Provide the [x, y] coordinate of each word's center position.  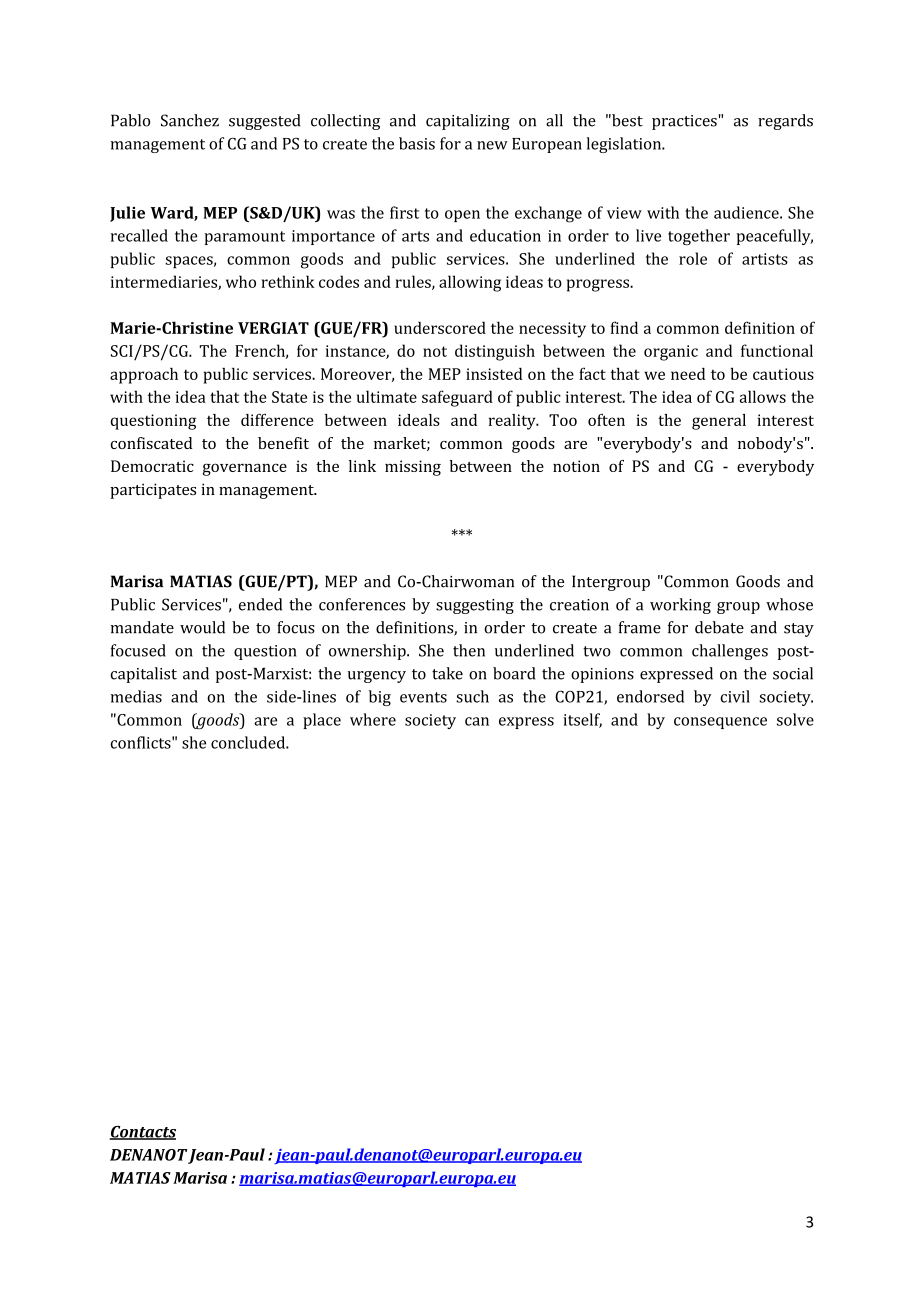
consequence [720, 723]
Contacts [143, 1133]
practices [684, 122]
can [477, 721]
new [492, 145]
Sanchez [190, 120]
